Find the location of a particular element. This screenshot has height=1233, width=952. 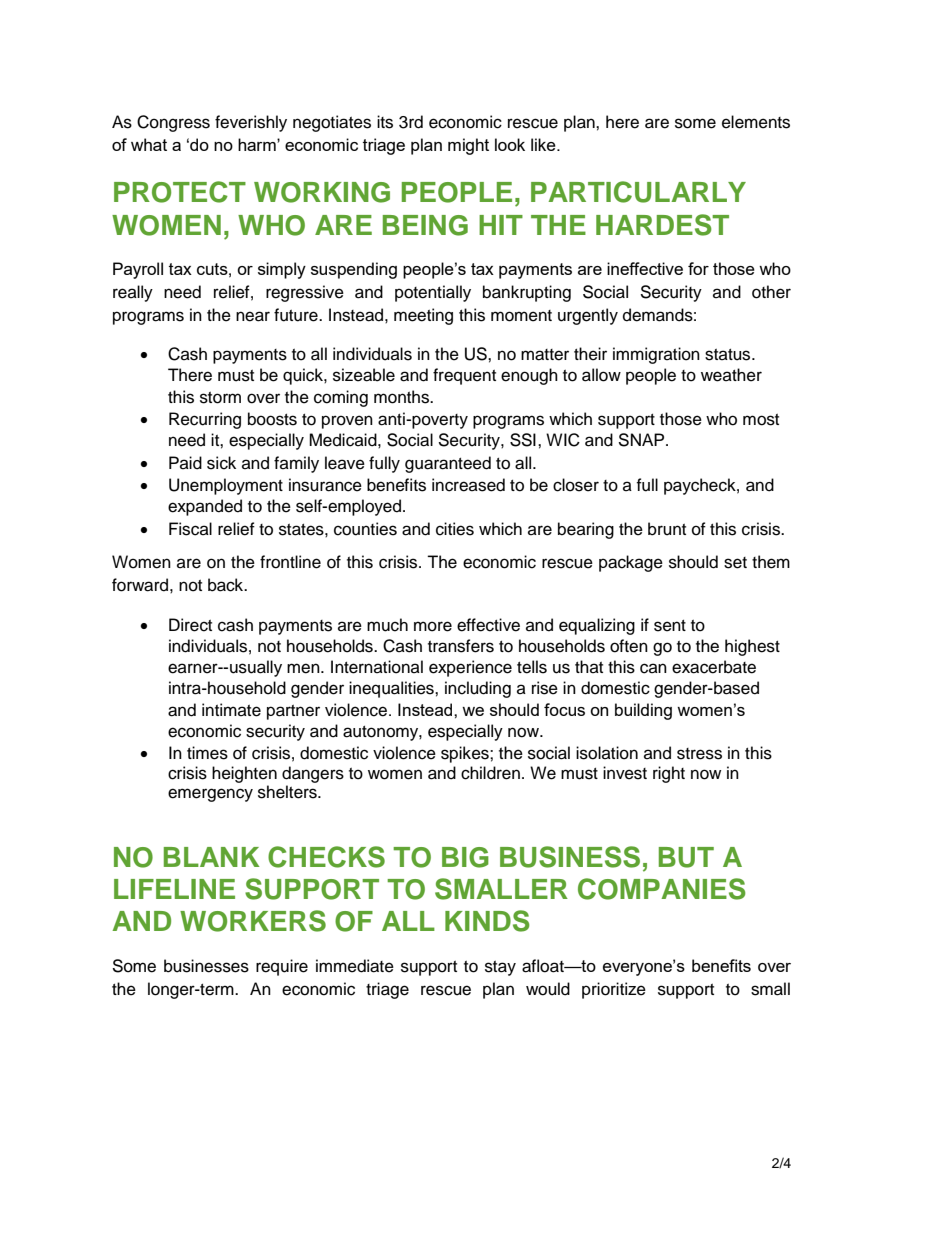

elements is located at coordinates (756, 122).
